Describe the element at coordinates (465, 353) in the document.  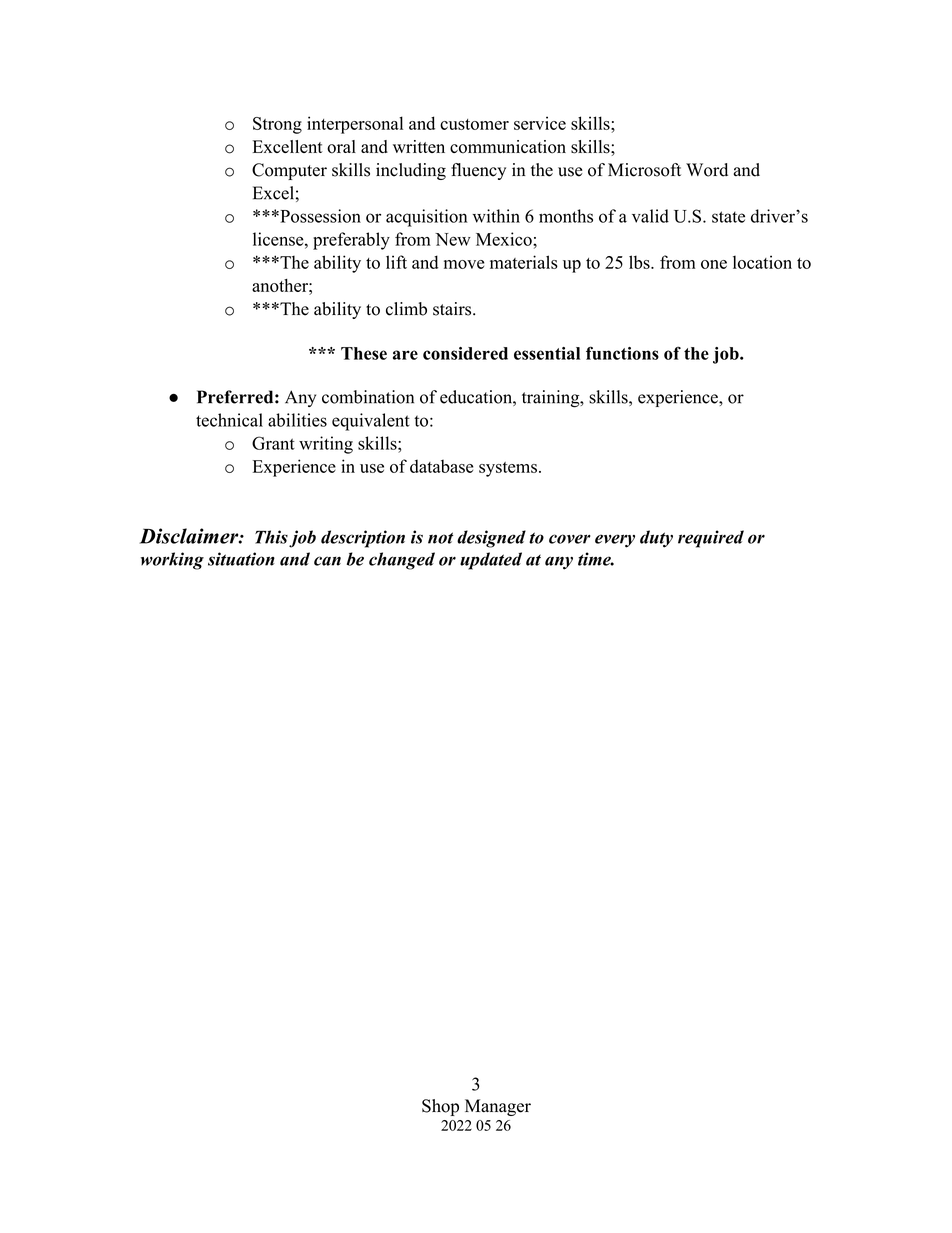
I see `considered` at that location.
